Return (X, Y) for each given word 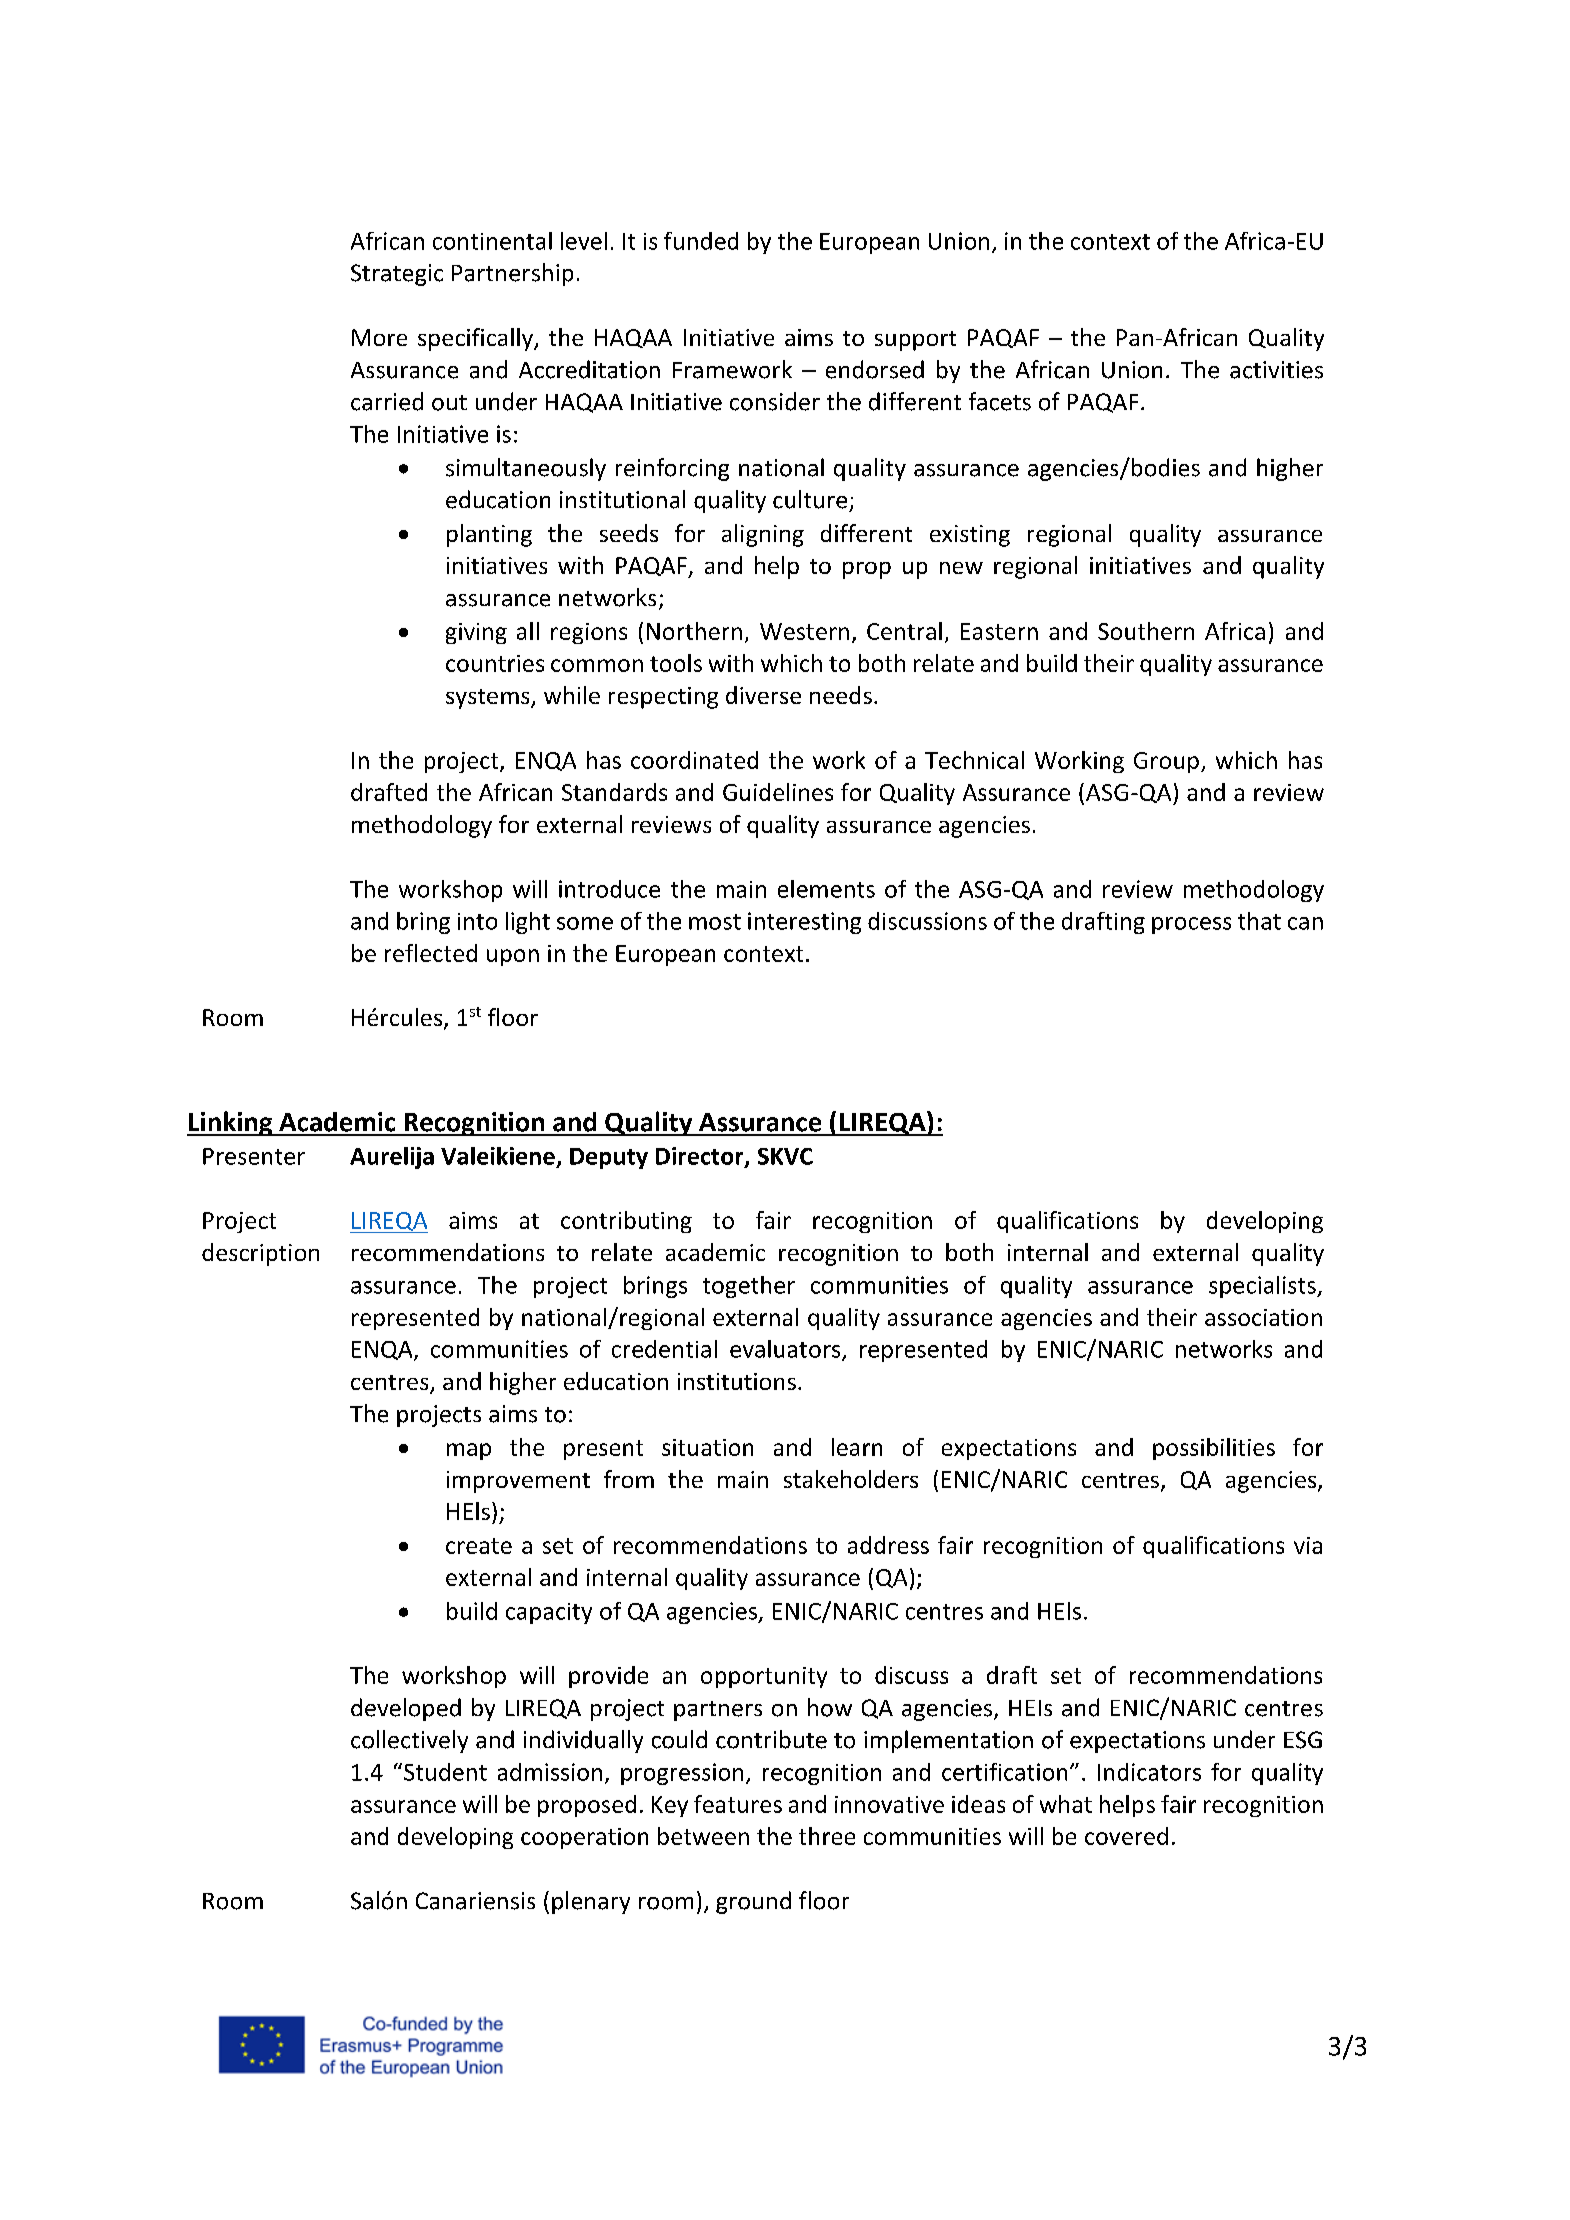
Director (701, 1157)
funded (701, 241)
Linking (231, 1123)
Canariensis (475, 1901)
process (1191, 925)
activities (1276, 370)
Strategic (397, 275)
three (827, 1836)
